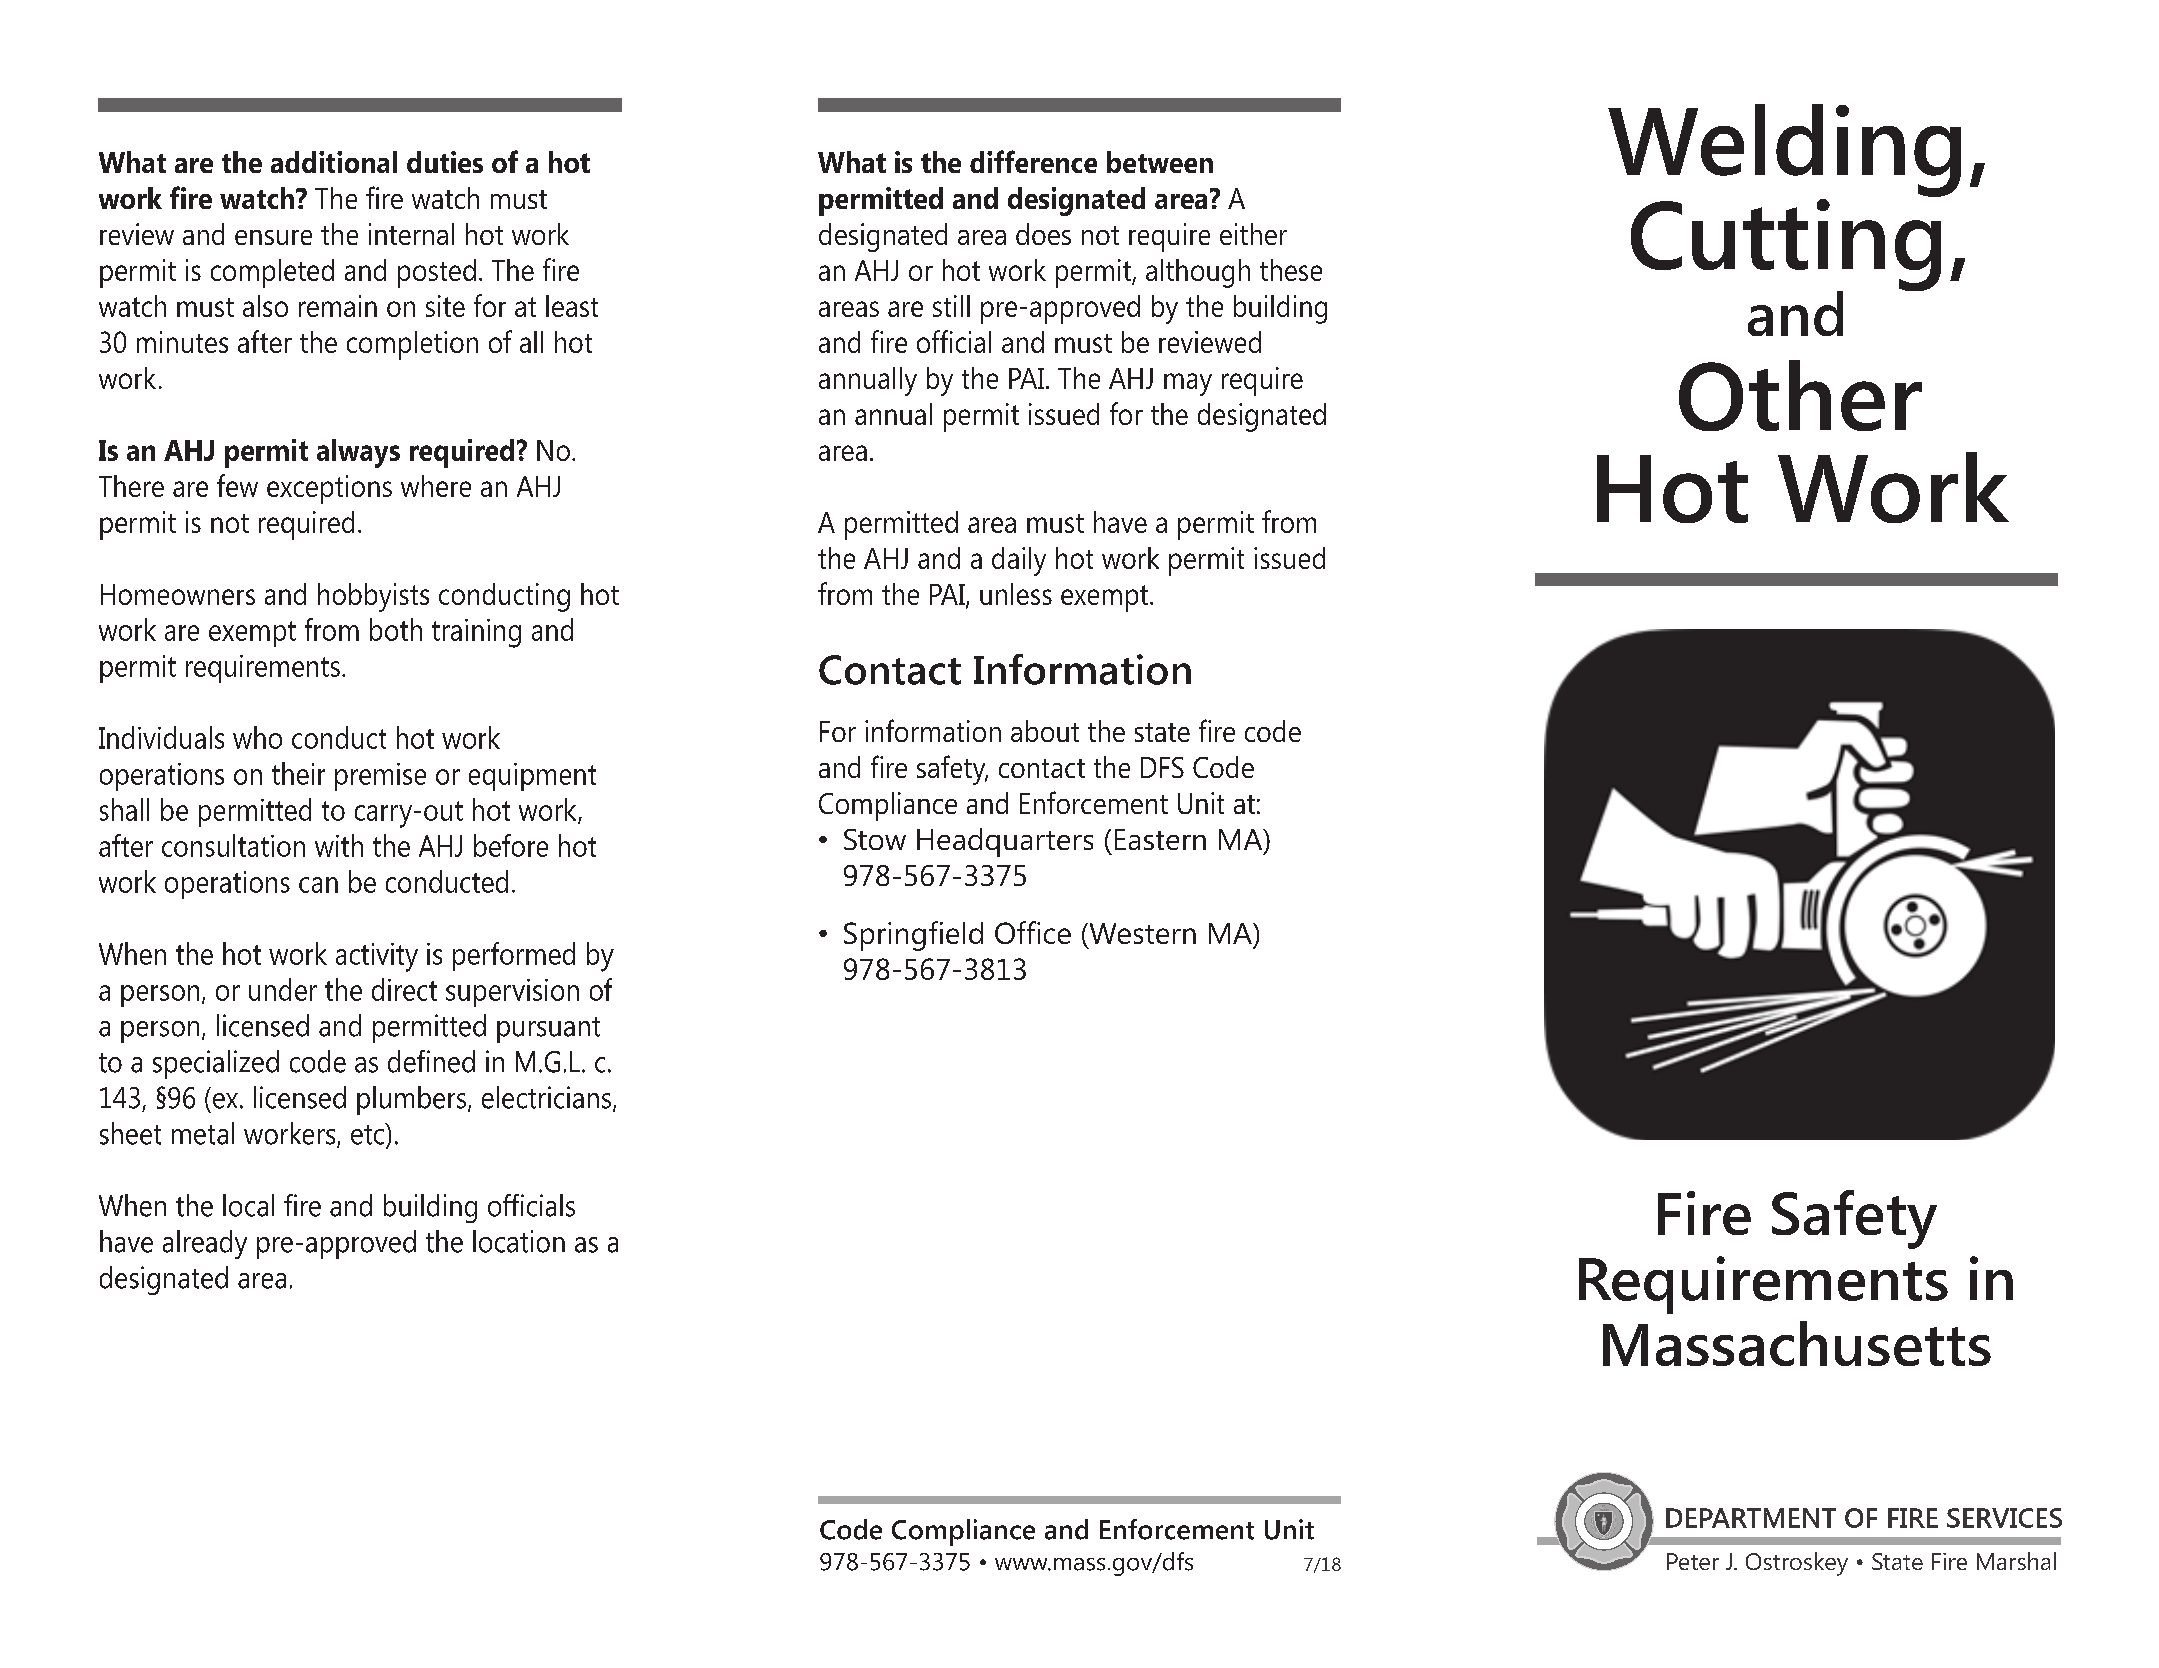 The width and height of the screenshot is (2159, 1668). I want to click on Eastern, so click(1160, 839).
